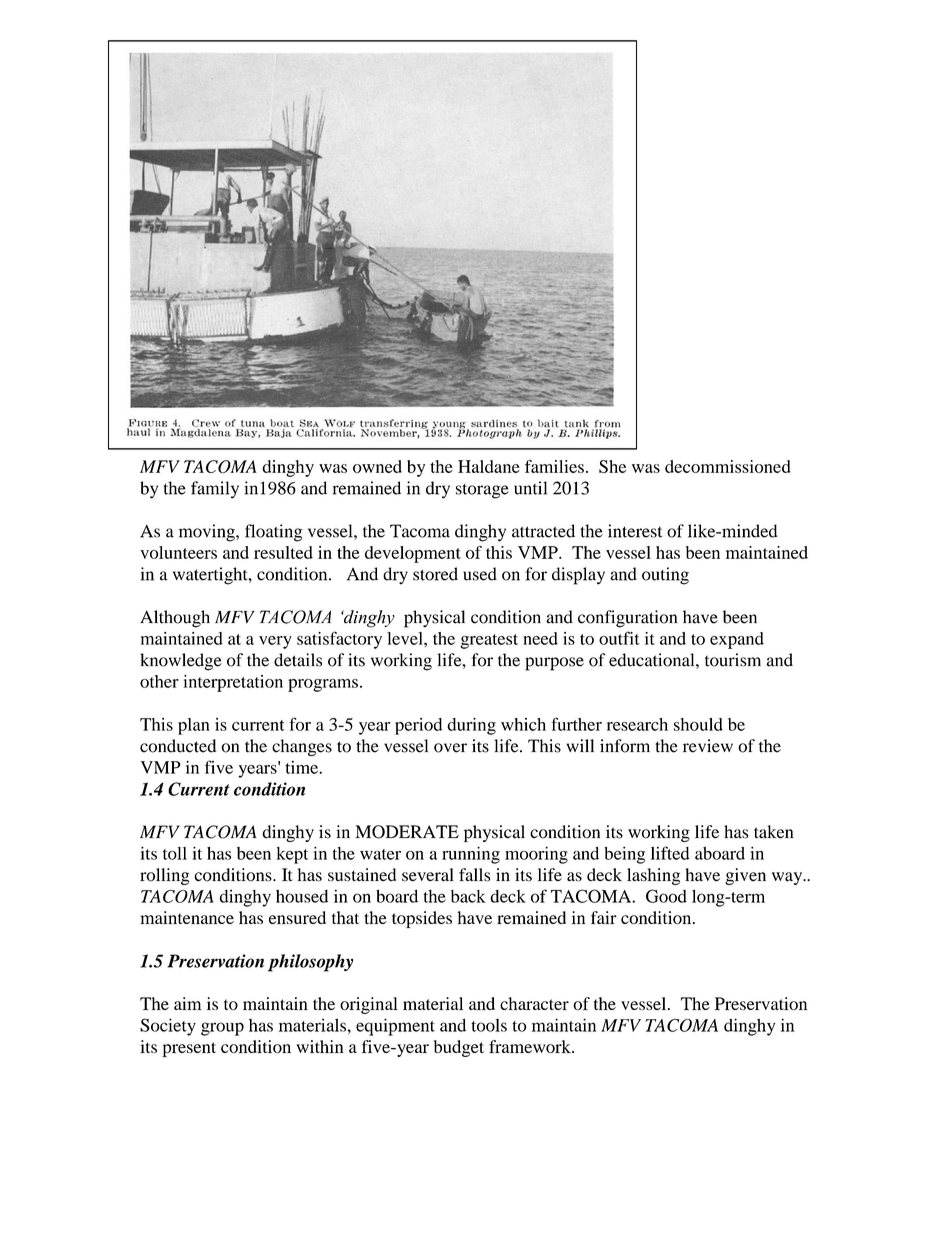 This image has height=1233, width=952. I want to click on family, so click(215, 490).
